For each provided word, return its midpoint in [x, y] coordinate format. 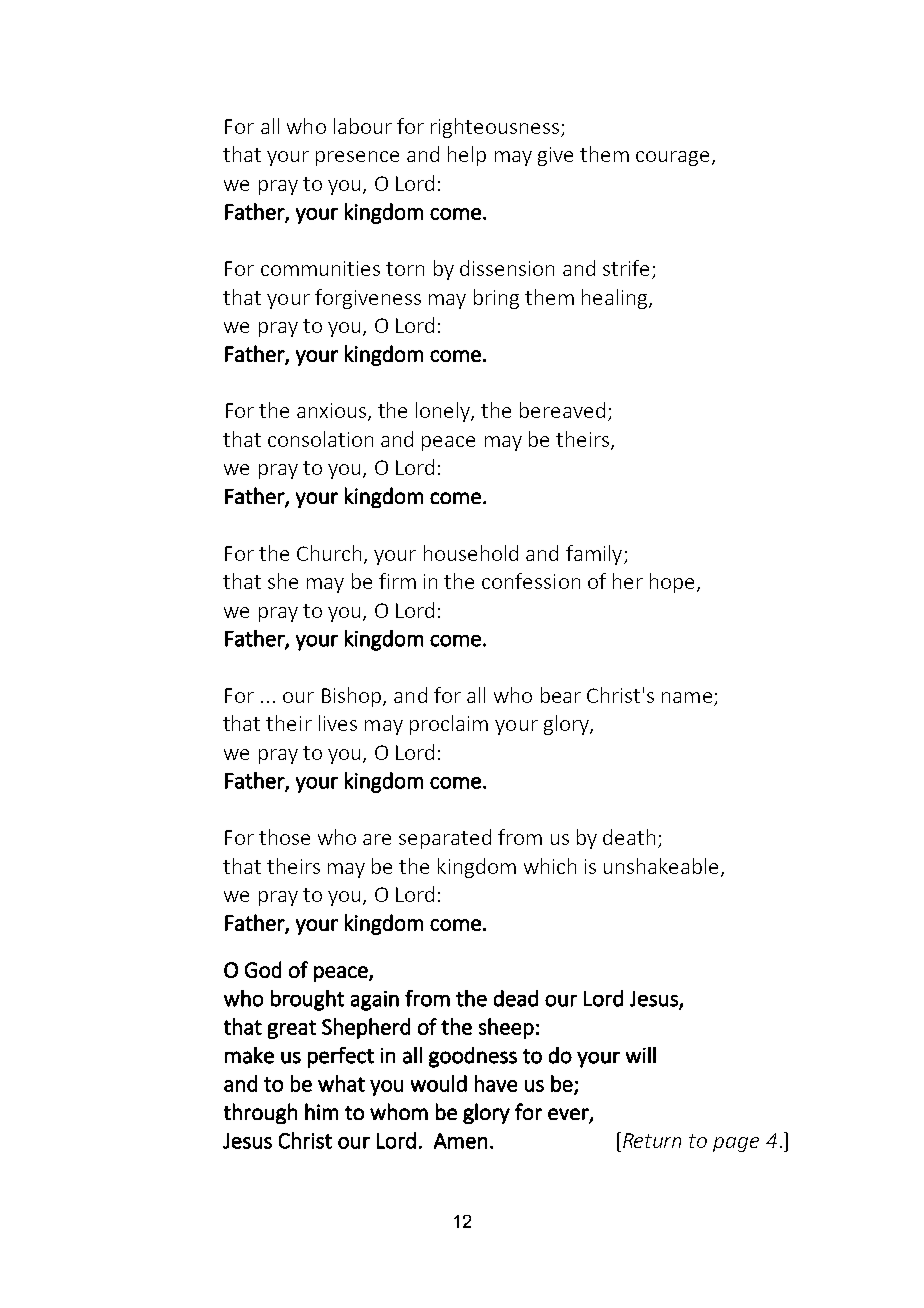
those [284, 837]
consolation [320, 439]
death [629, 837]
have [496, 1083]
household [471, 553]
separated [445, 839]
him [321, 1111]
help [467, 156]
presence [357, 158]
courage [672, 158]
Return [650, 1140]
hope [672, 583]
